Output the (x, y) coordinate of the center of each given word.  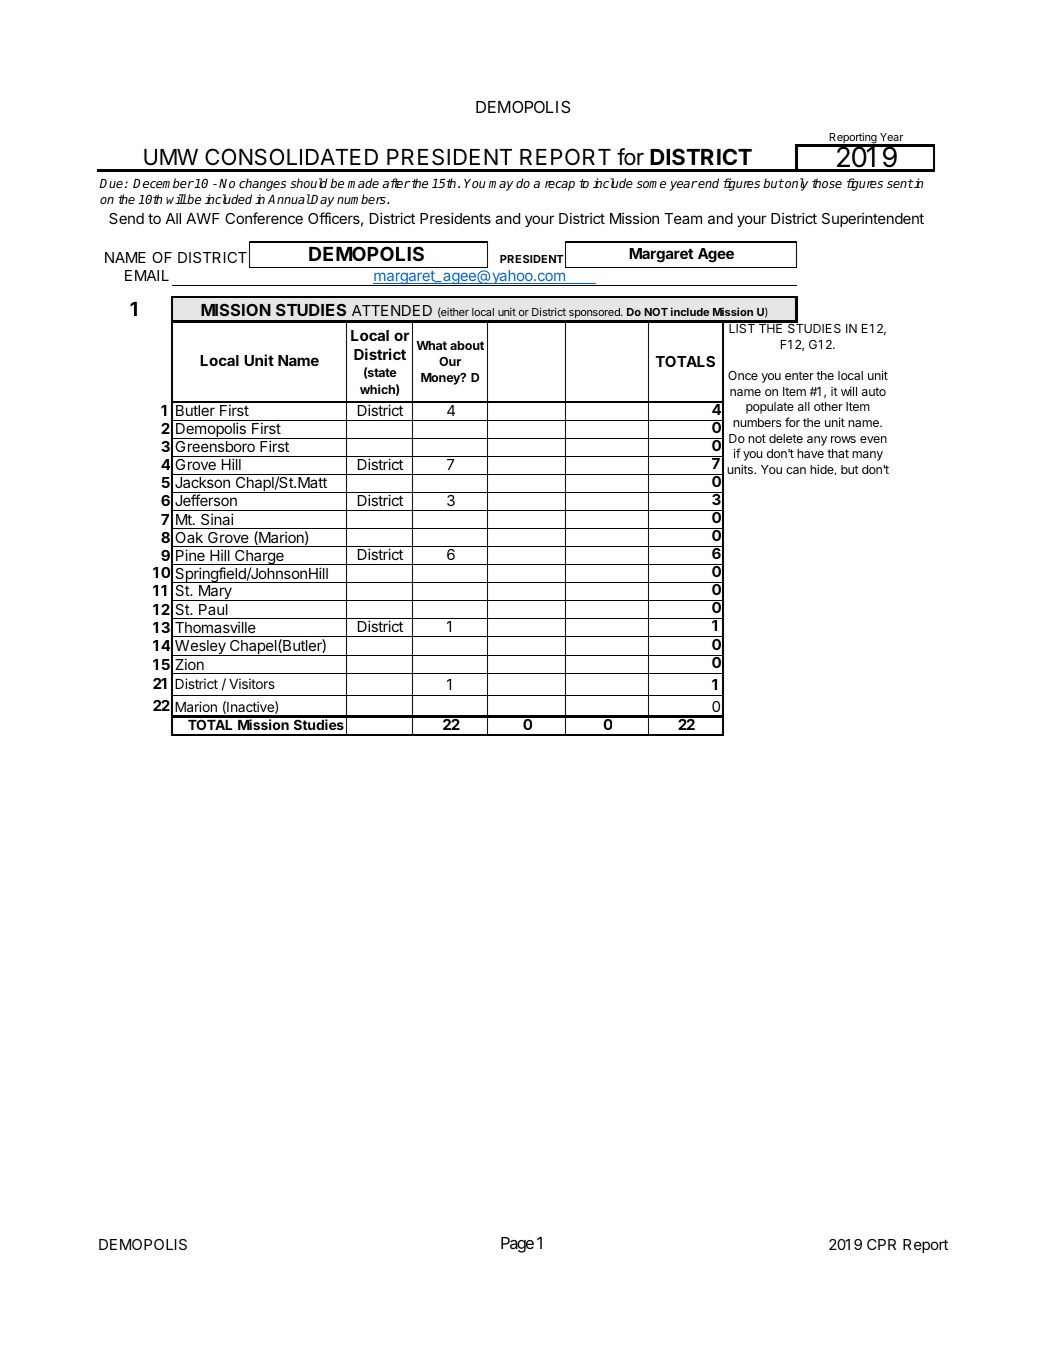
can (796, 470)
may (501, 186)
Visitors (252, 683)
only (796, 184)
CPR (881, 1244)
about (467, 345)
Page (517, 1245)
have (810, 453)
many (867, 456)
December (163, 183)
